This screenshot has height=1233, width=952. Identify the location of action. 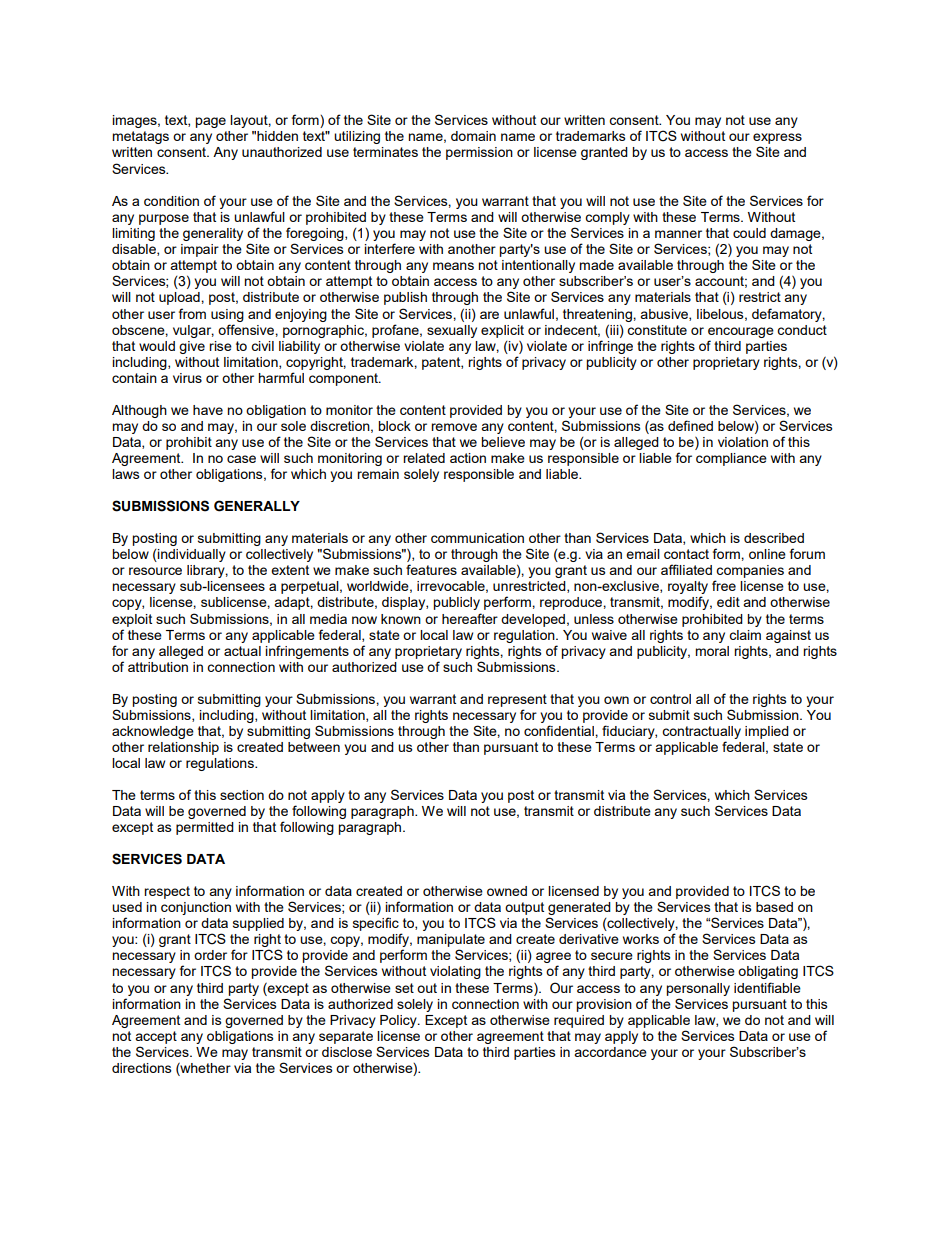
(468, 458).
